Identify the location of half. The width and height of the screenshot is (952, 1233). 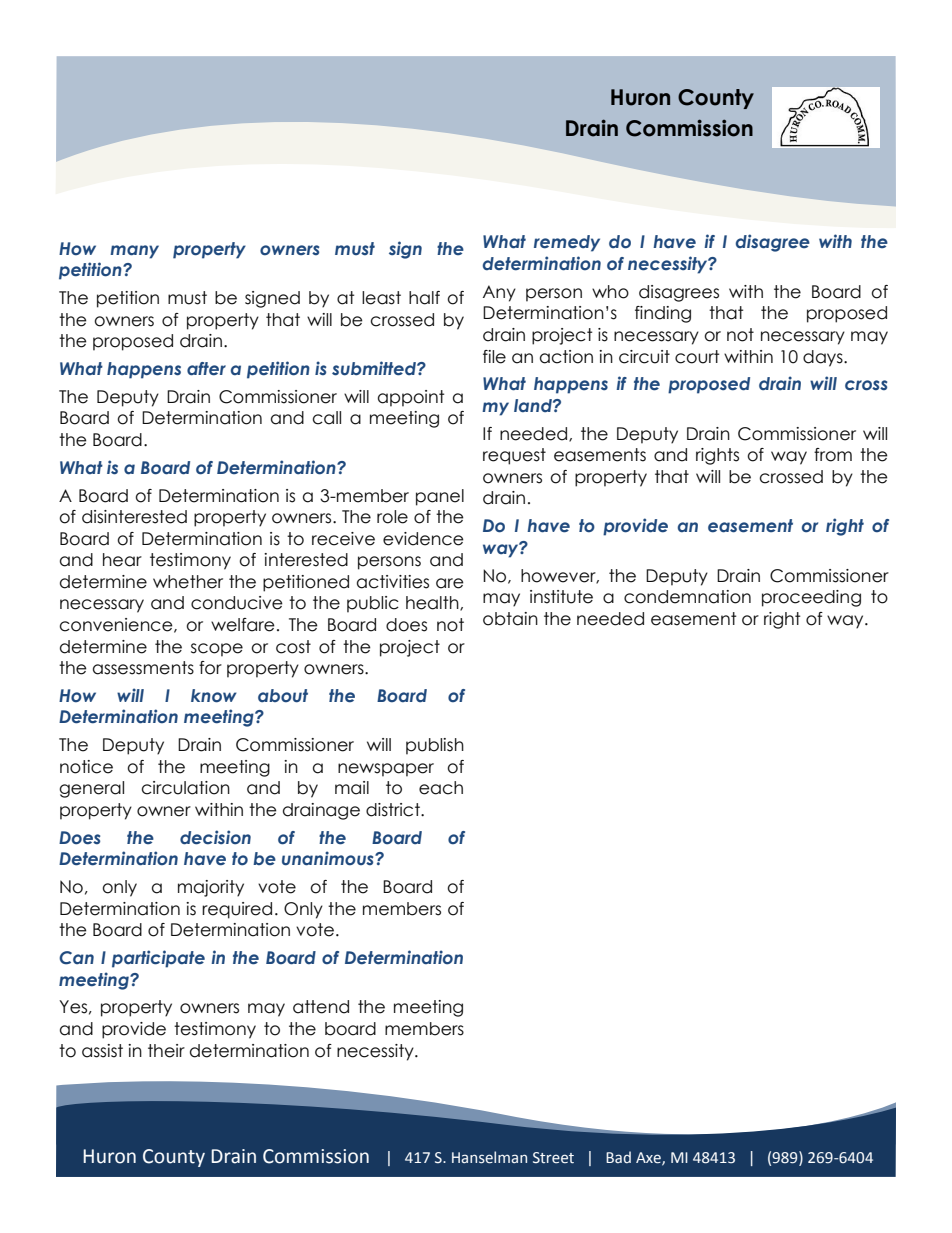
(424, 298).
